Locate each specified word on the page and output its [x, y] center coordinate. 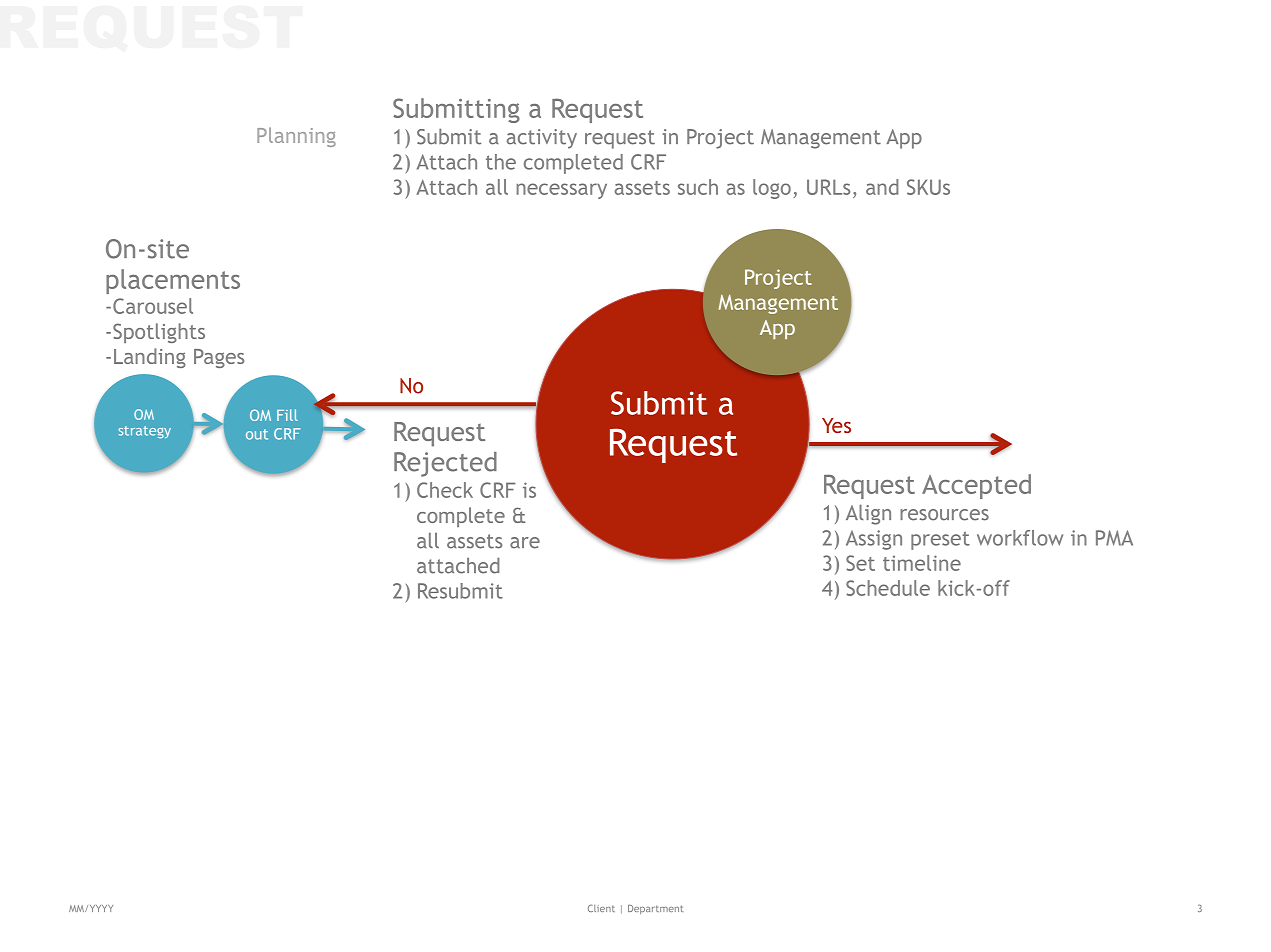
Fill [287, 415]
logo [772, 189]
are [525, 543]
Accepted [976, 486]
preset [940, 540]
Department [655, 909]
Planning [296, 137]
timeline [922, 563]
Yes [836, 425]
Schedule [888, 588]
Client [601, 908]
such [698, 187]
